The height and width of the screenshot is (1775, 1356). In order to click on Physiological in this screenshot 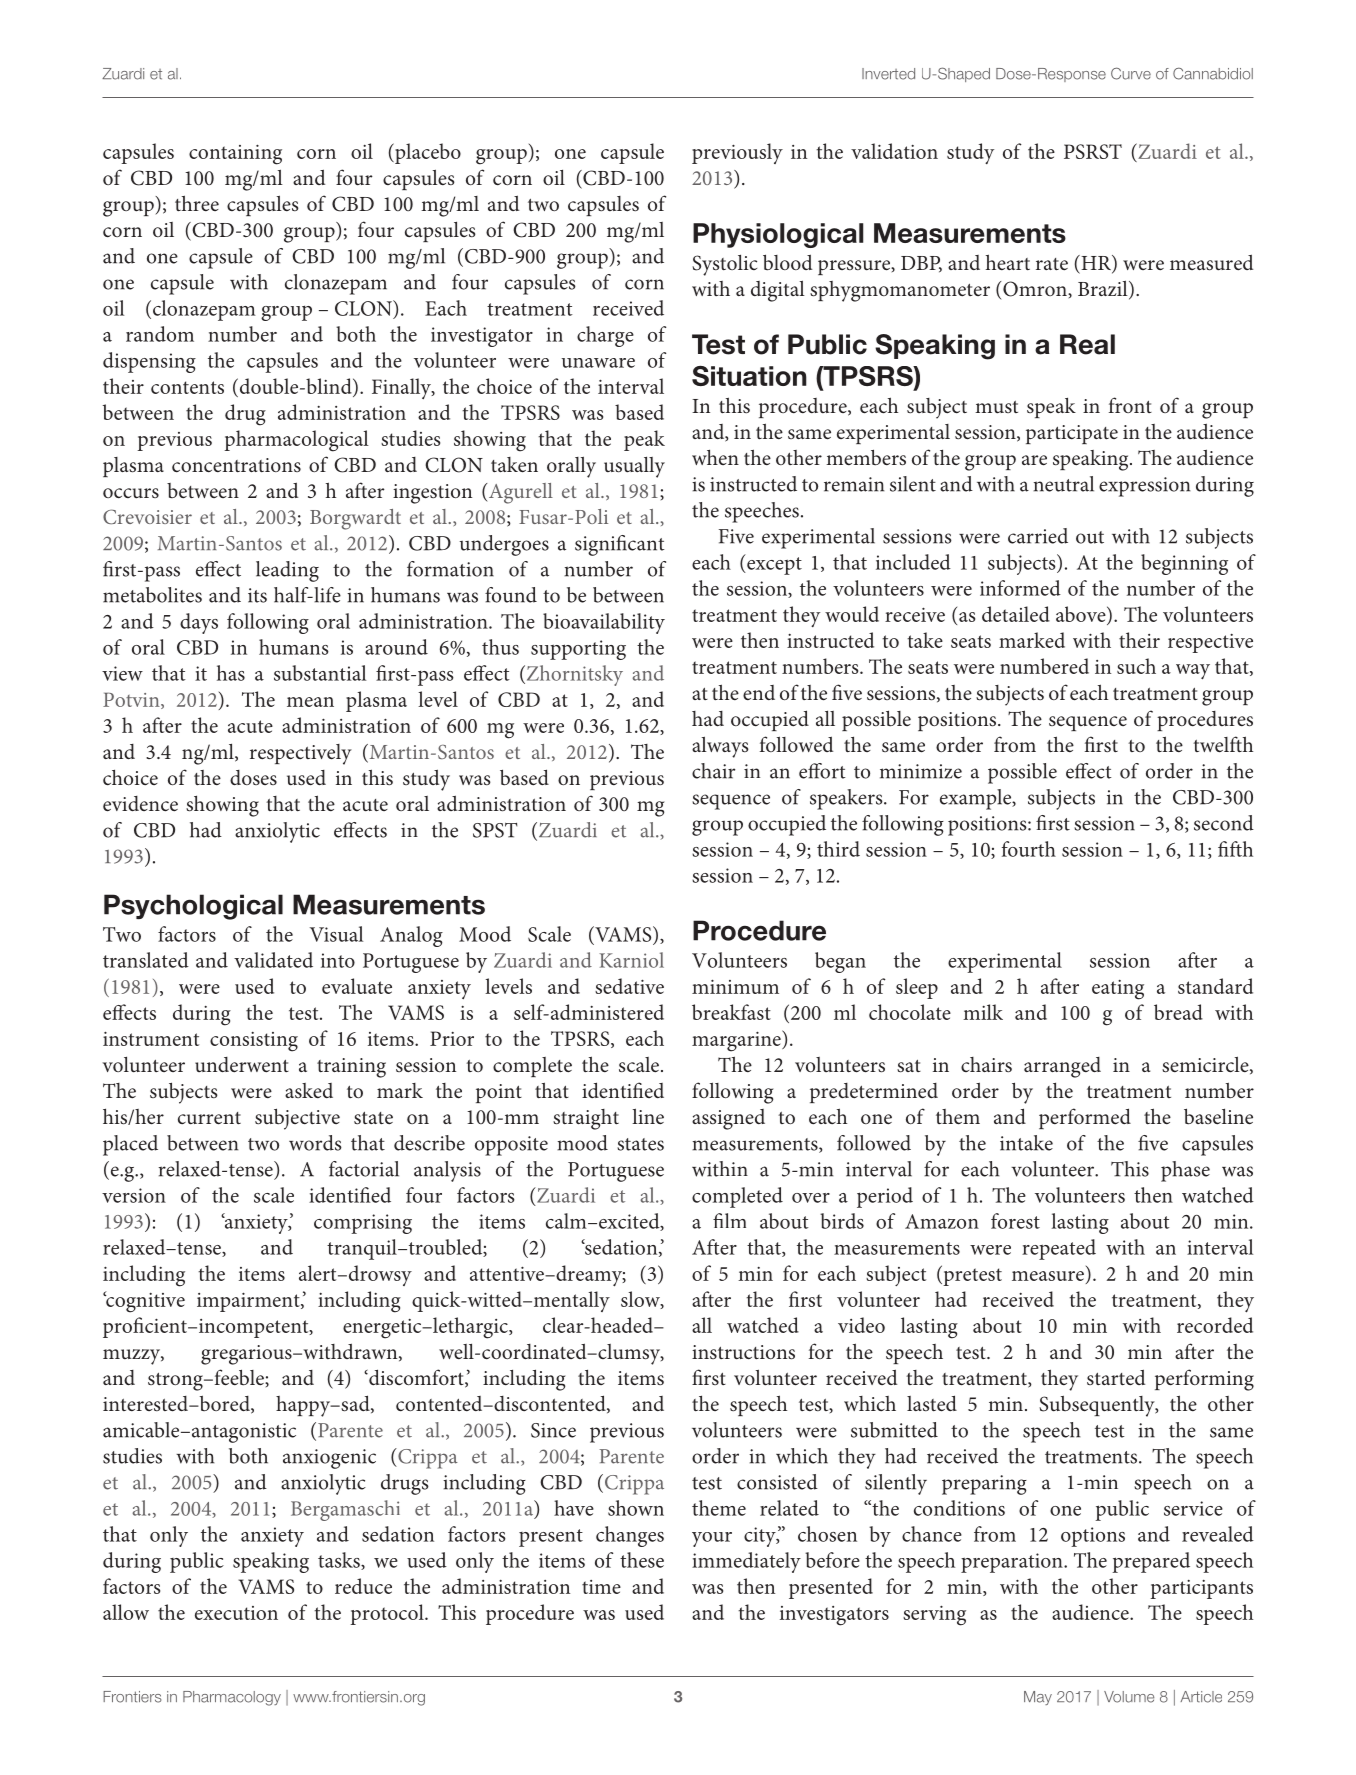, I will do `click(778, 235)`.
